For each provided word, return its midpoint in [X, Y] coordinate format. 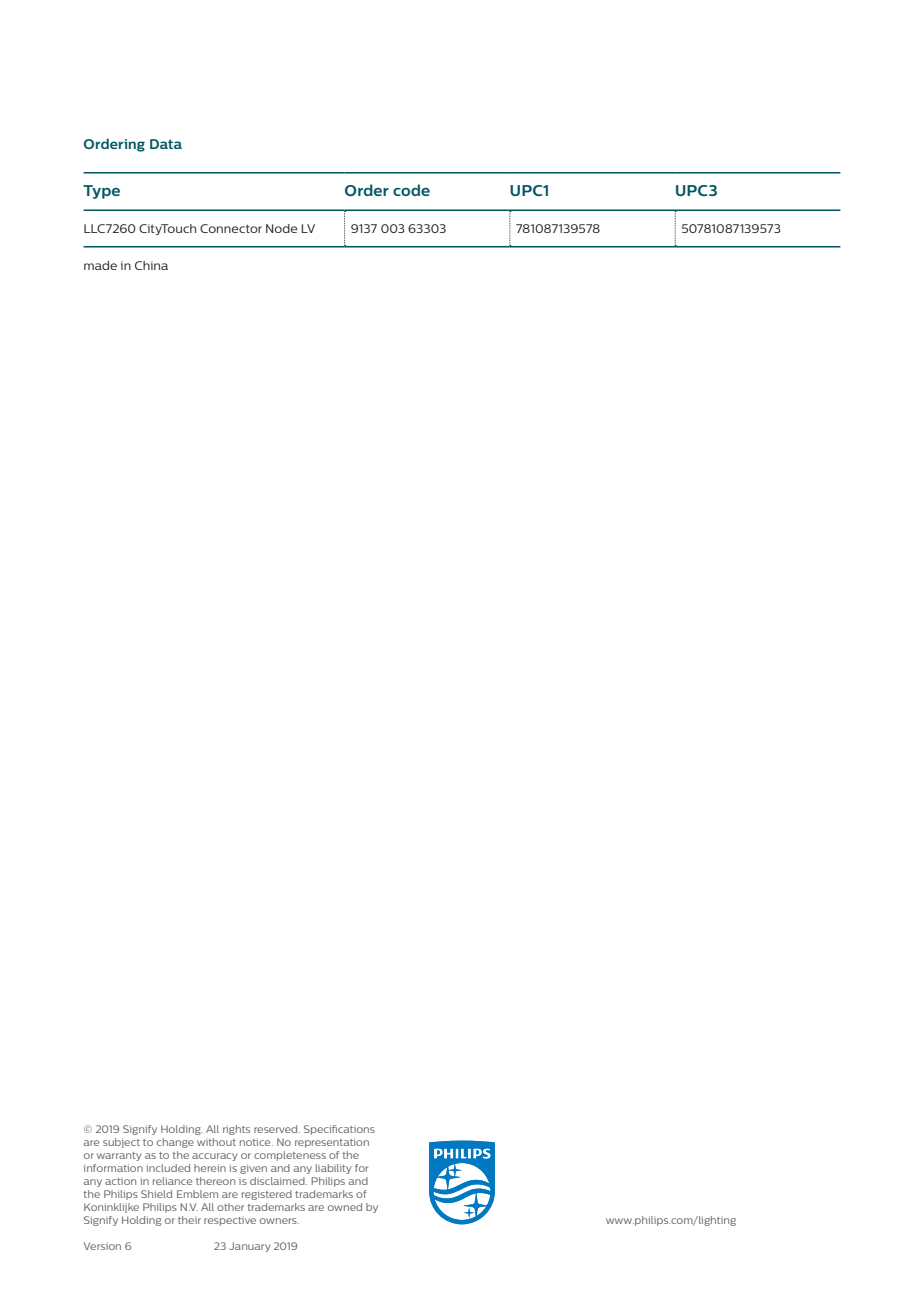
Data [166, 144]
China [151, 265]
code [411, 190]
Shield [156, 1194]
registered [267, 1195]
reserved [277, 1129]
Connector [231, 228]
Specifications [339, 1130]
